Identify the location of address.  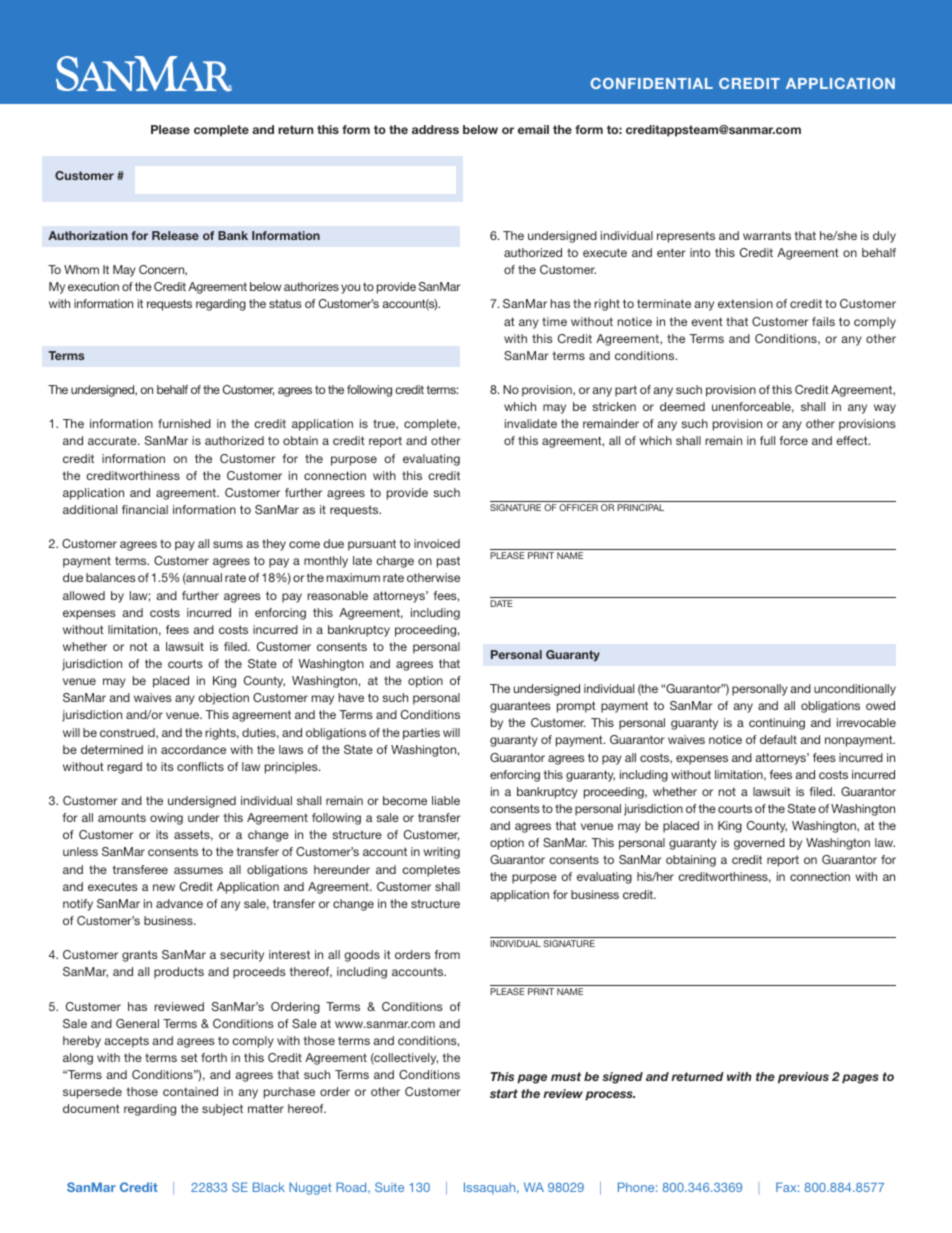
(435, 129).
